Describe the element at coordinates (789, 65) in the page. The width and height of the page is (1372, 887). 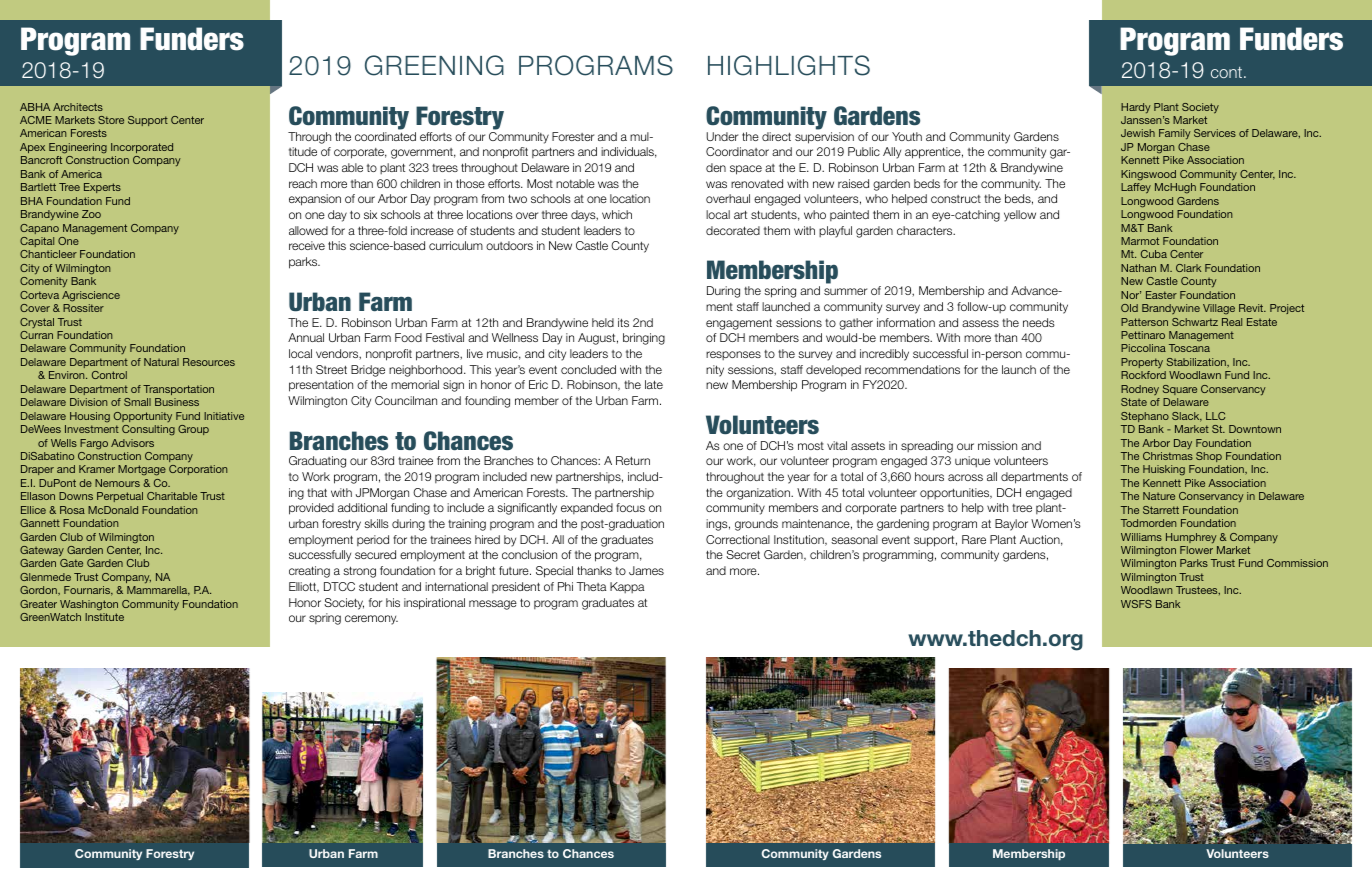
I see `HIGHLIGHTS` at that location.
